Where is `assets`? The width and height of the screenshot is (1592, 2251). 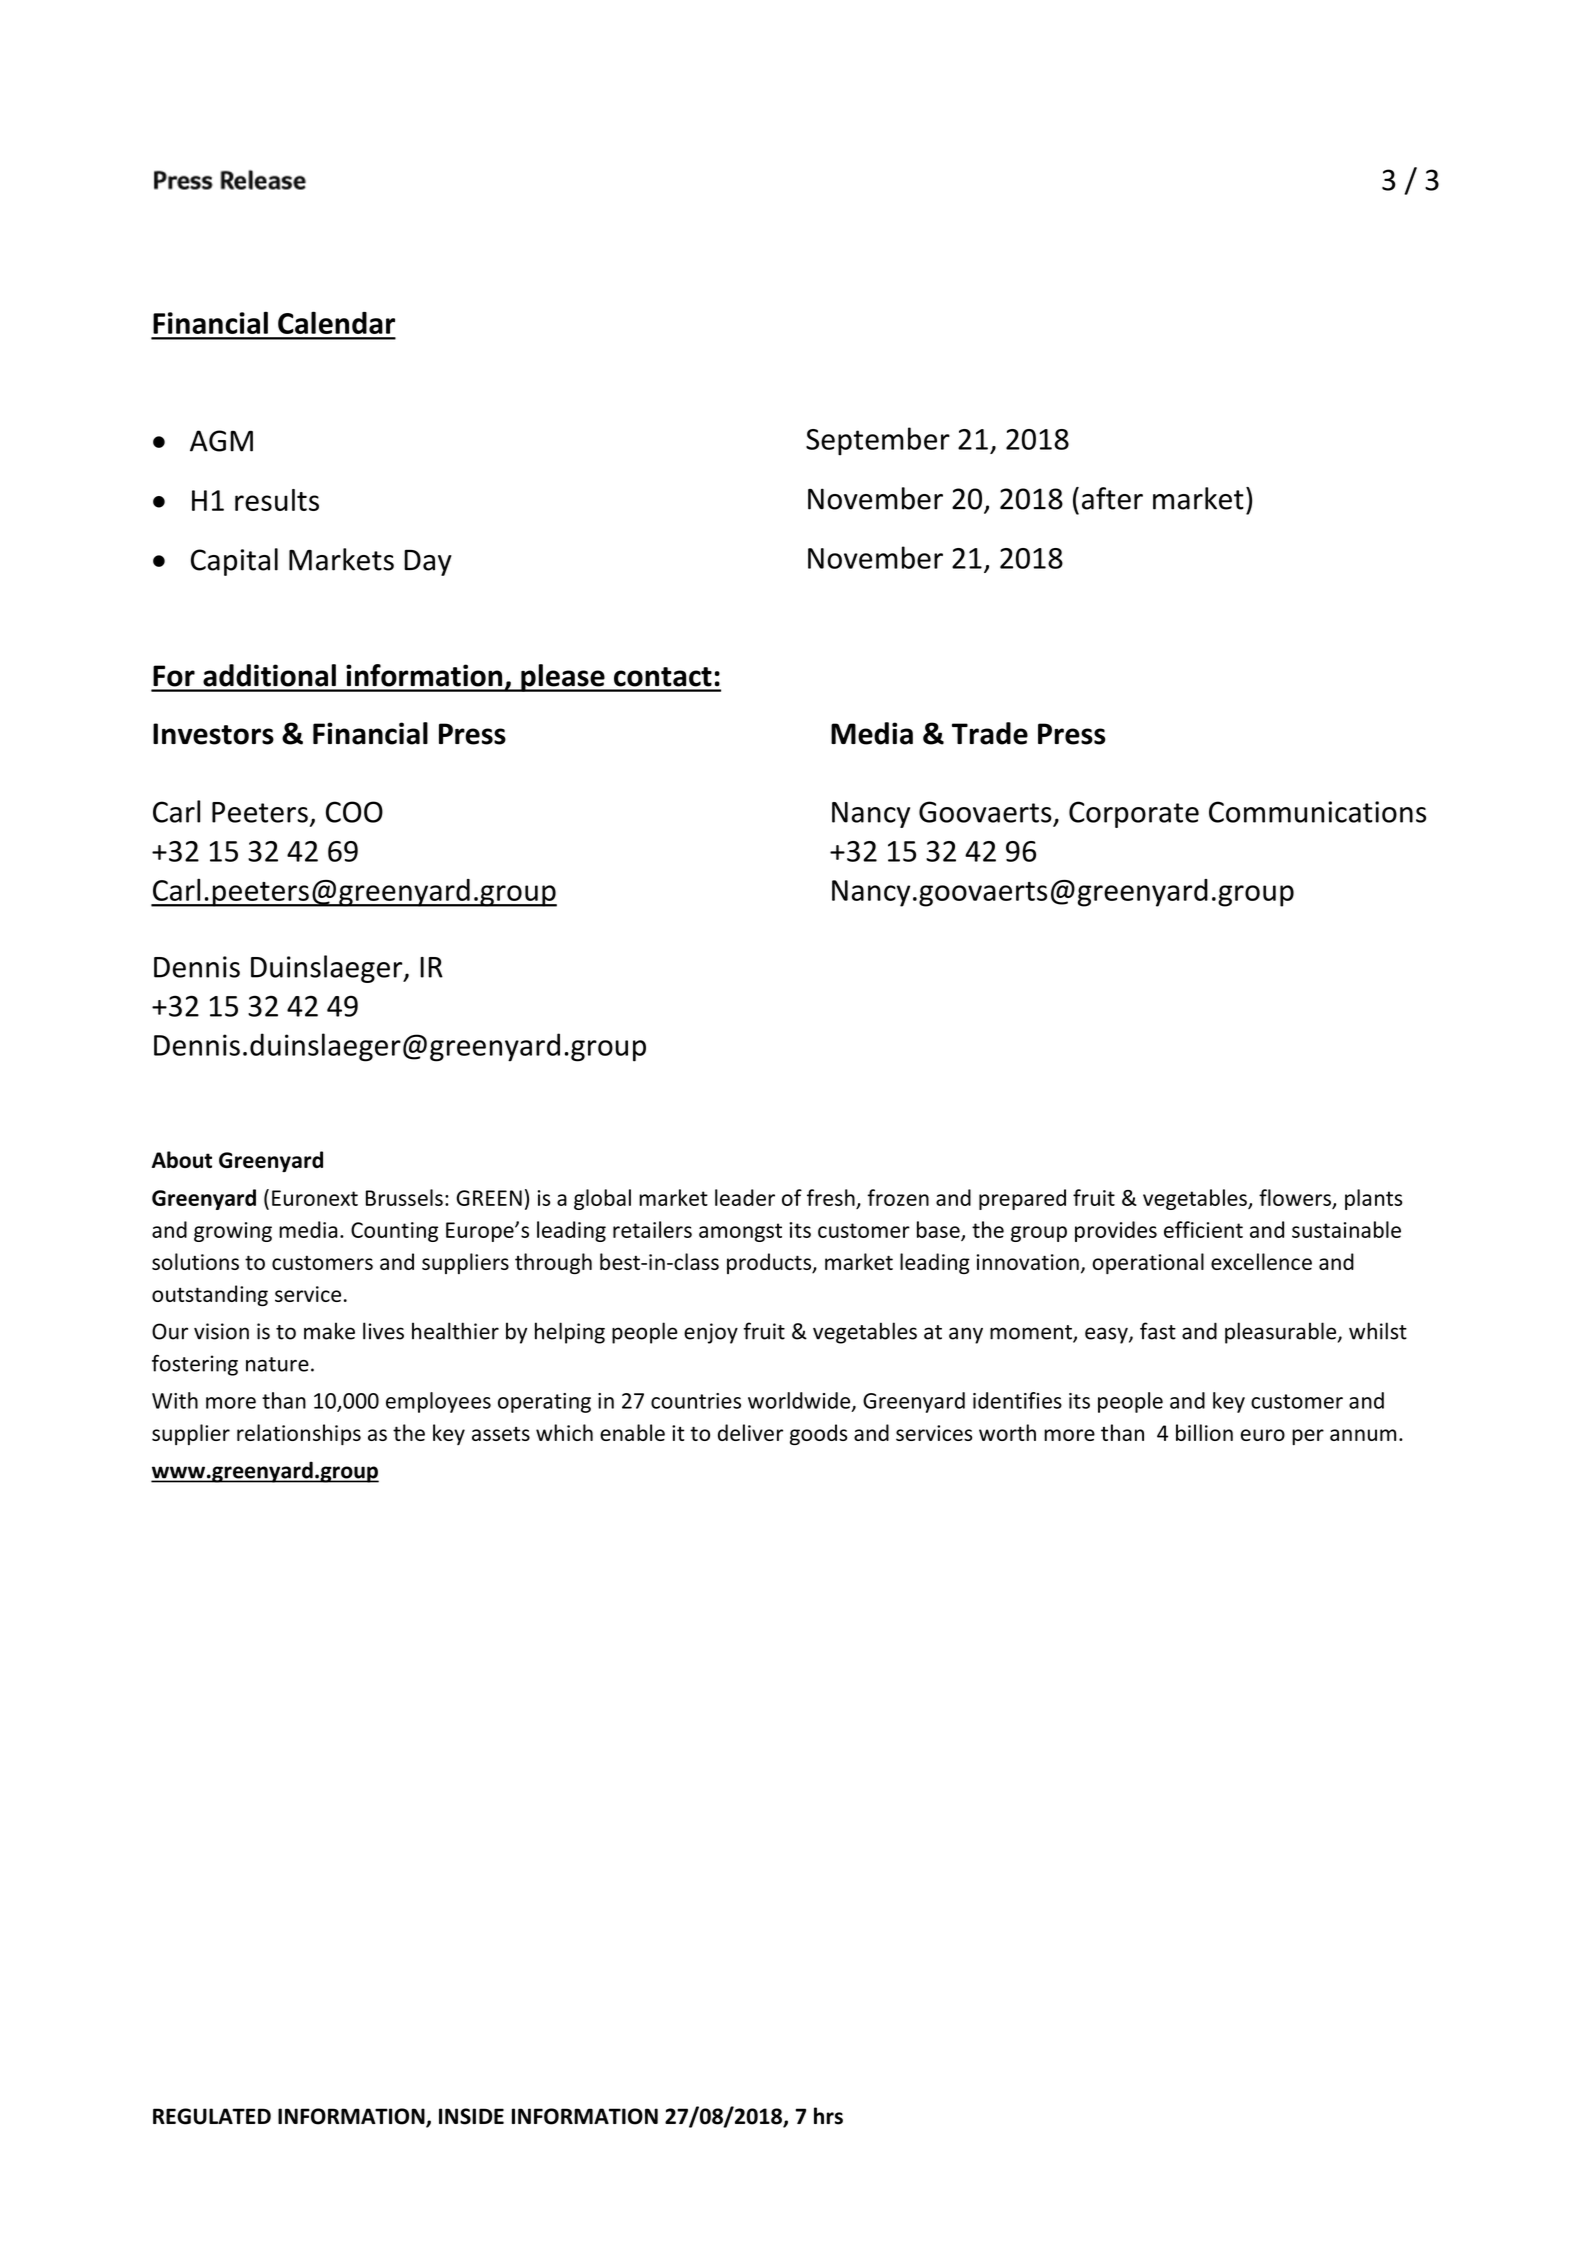
assets is located at coordinates (501, 1434).
